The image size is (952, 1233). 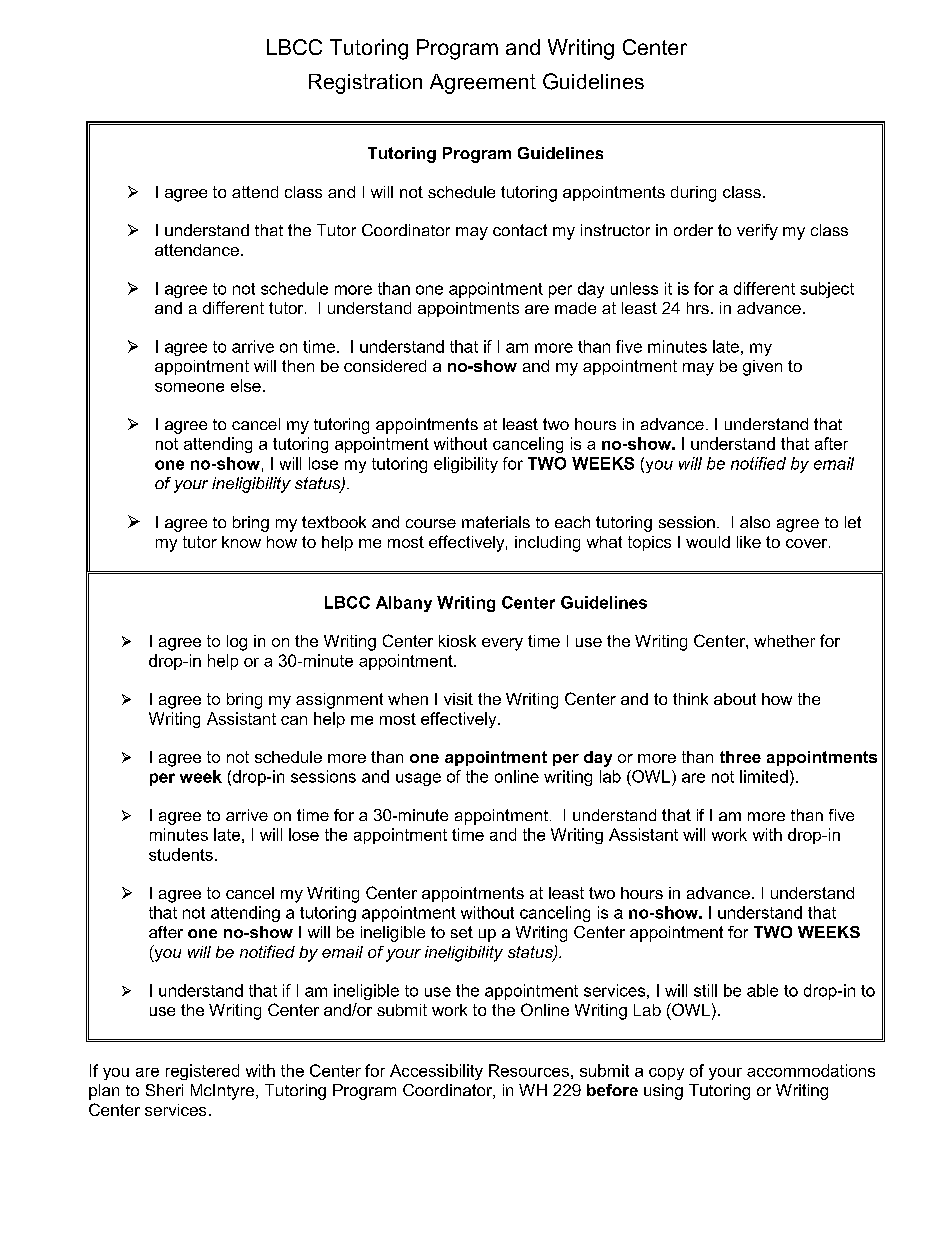 I want to click on like, so click(x=749, y=542).
